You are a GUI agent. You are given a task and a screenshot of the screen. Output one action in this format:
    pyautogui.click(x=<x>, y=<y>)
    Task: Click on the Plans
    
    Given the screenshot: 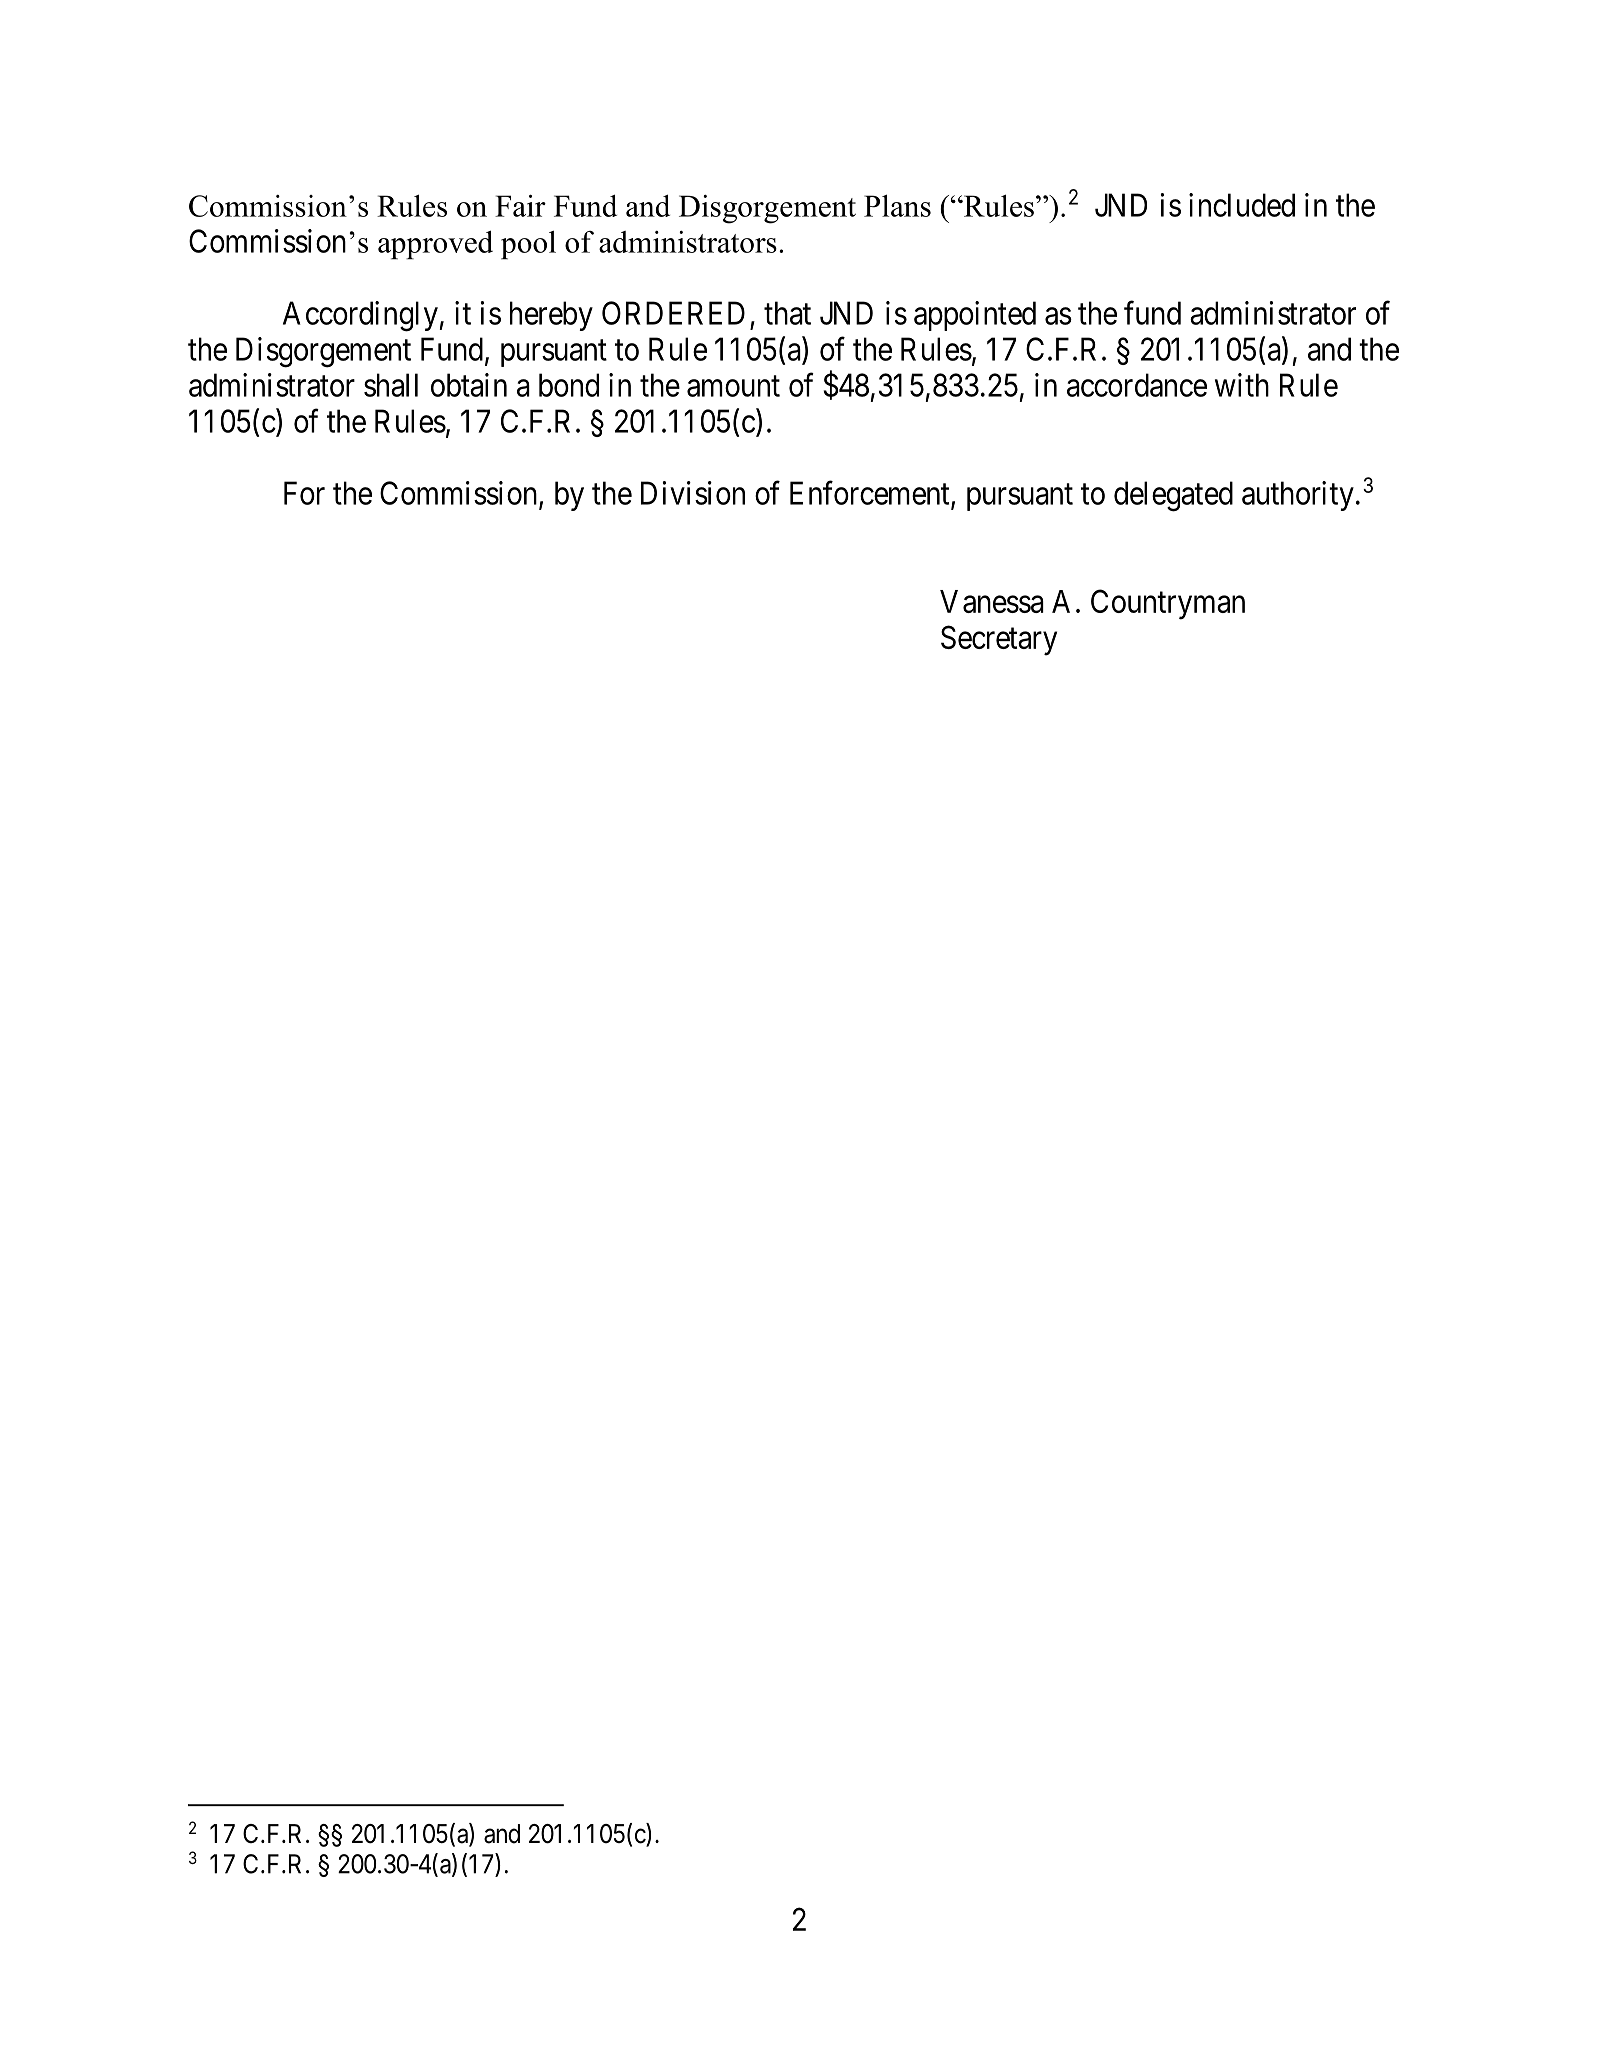 What is the action you would take?
    pyautogui.click(x=897, y=205)
